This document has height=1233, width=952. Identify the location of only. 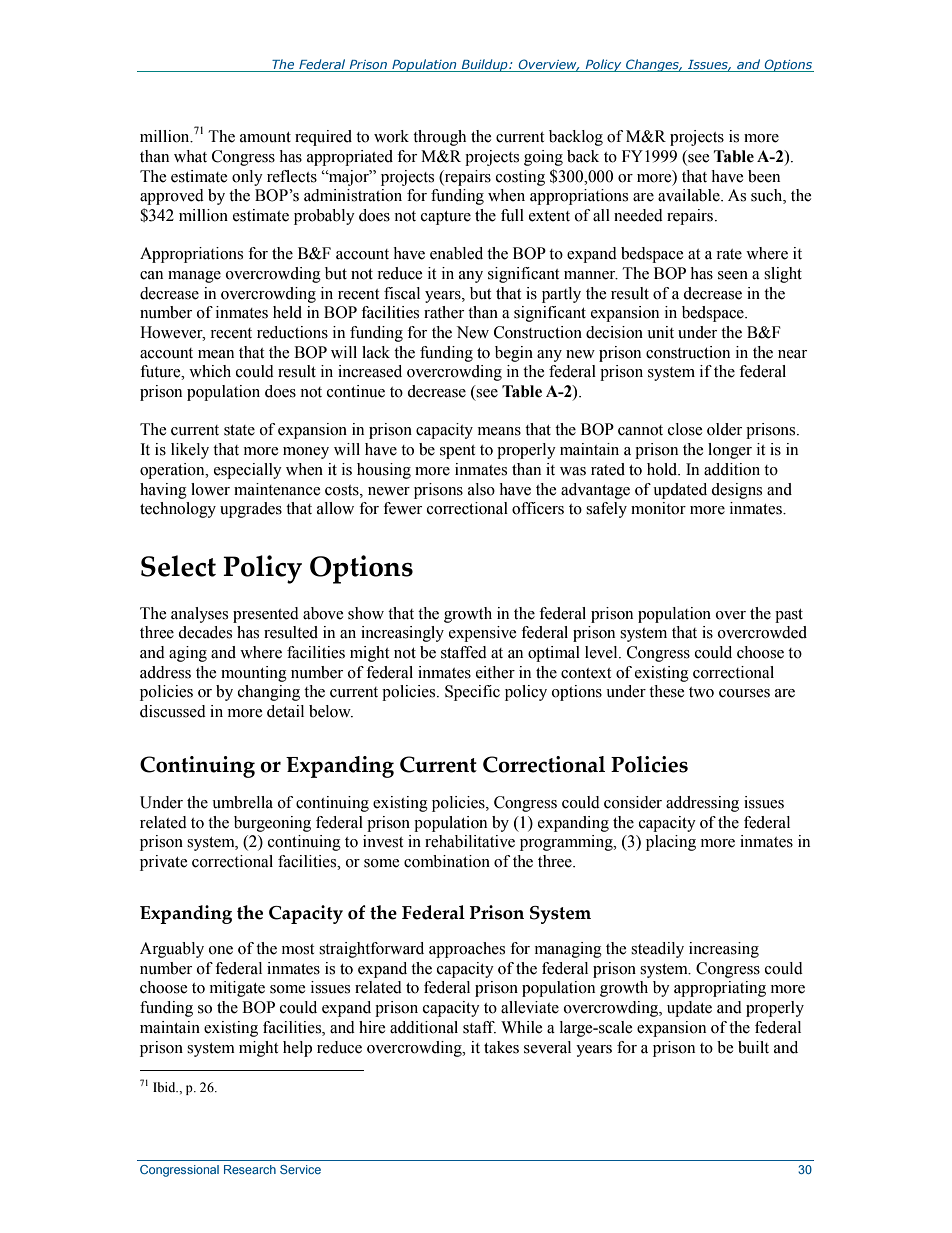
(247, 178).
